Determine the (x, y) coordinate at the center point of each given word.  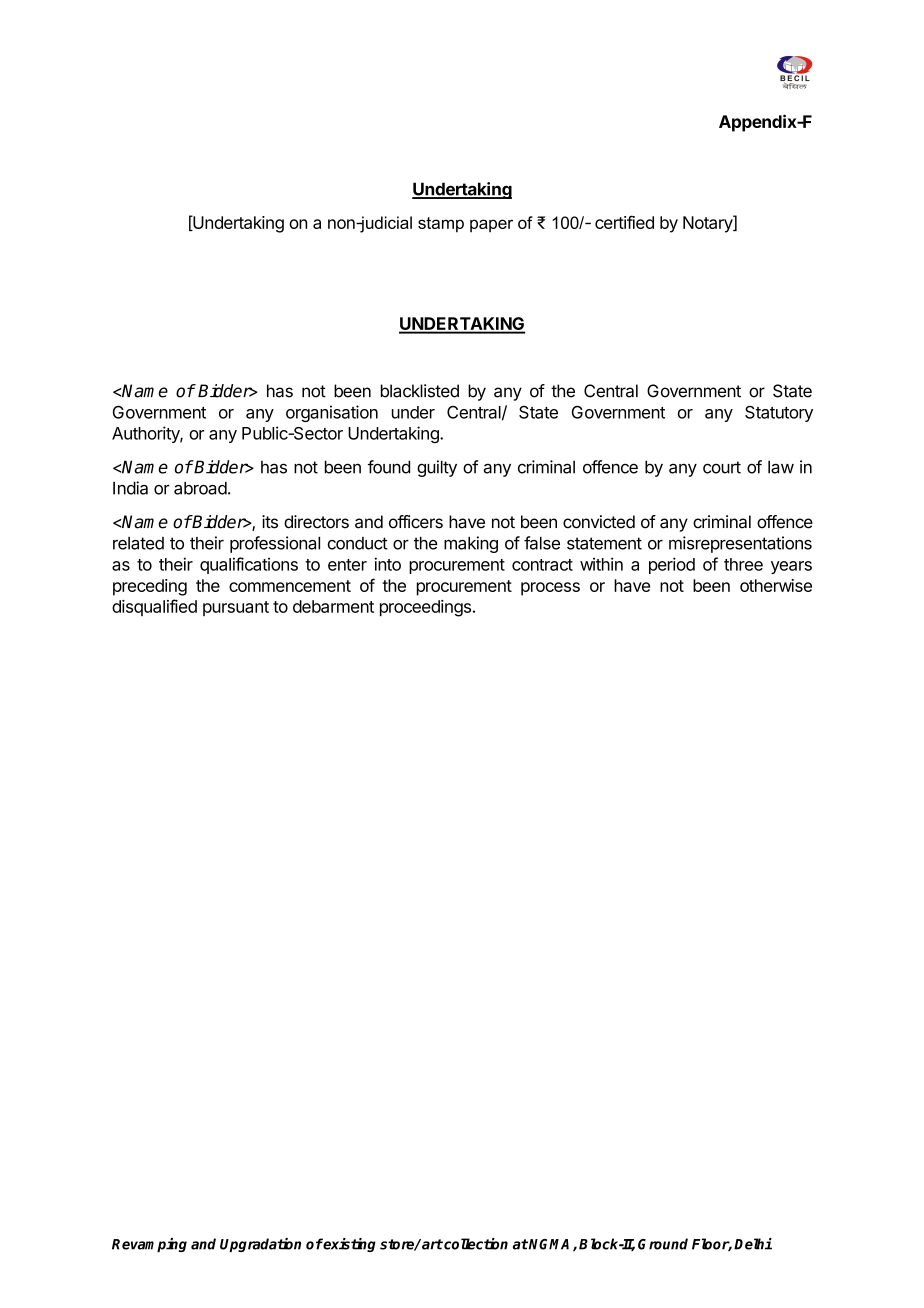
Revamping (149, 1245)
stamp (441, 225)
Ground (663, 1244)
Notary (708, 224)
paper (491, 225)
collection (475, 1244)
